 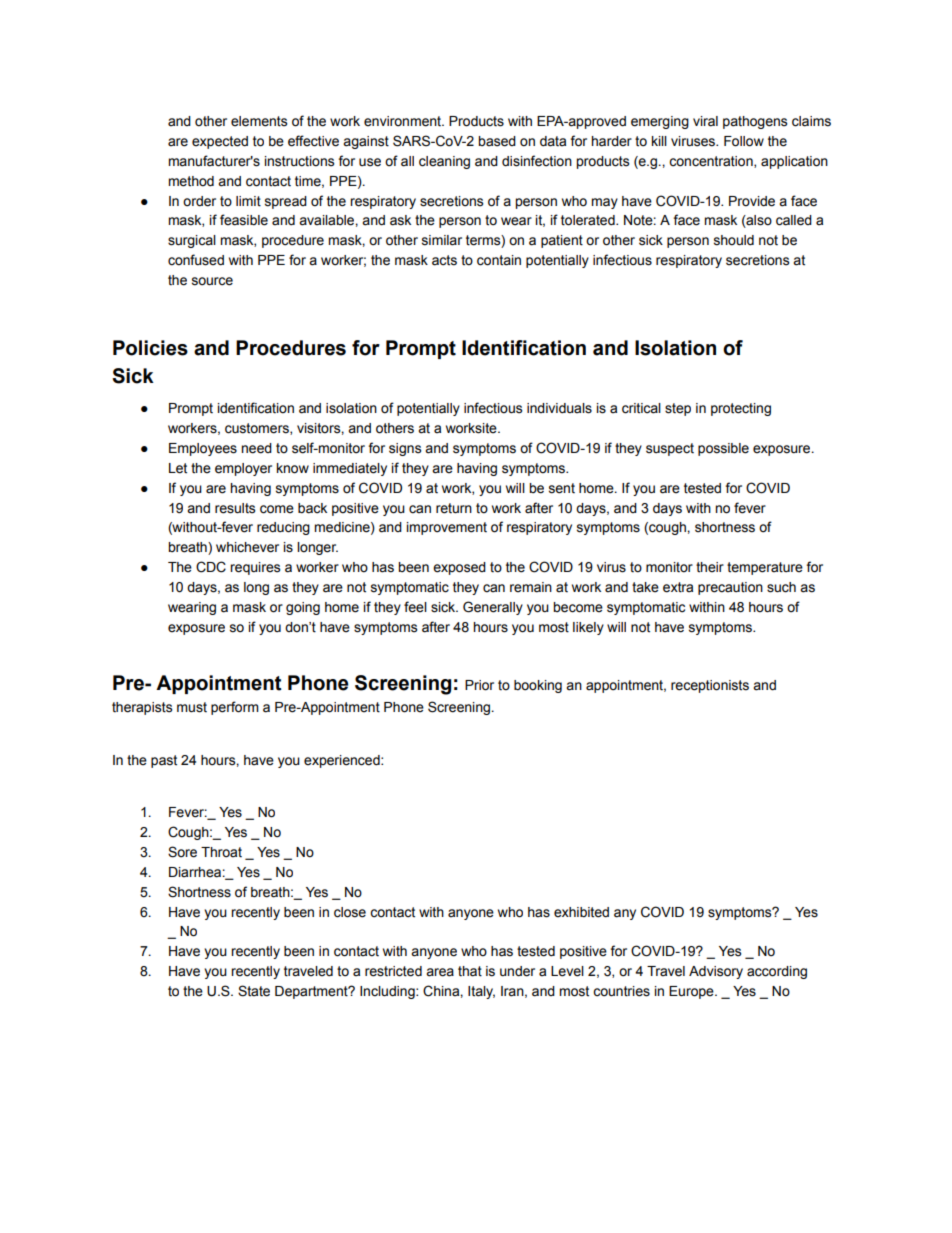 What do you see at coordinates (741, 409) in the screenshot?
I see `protecting` at bounding box center [741, 409].
